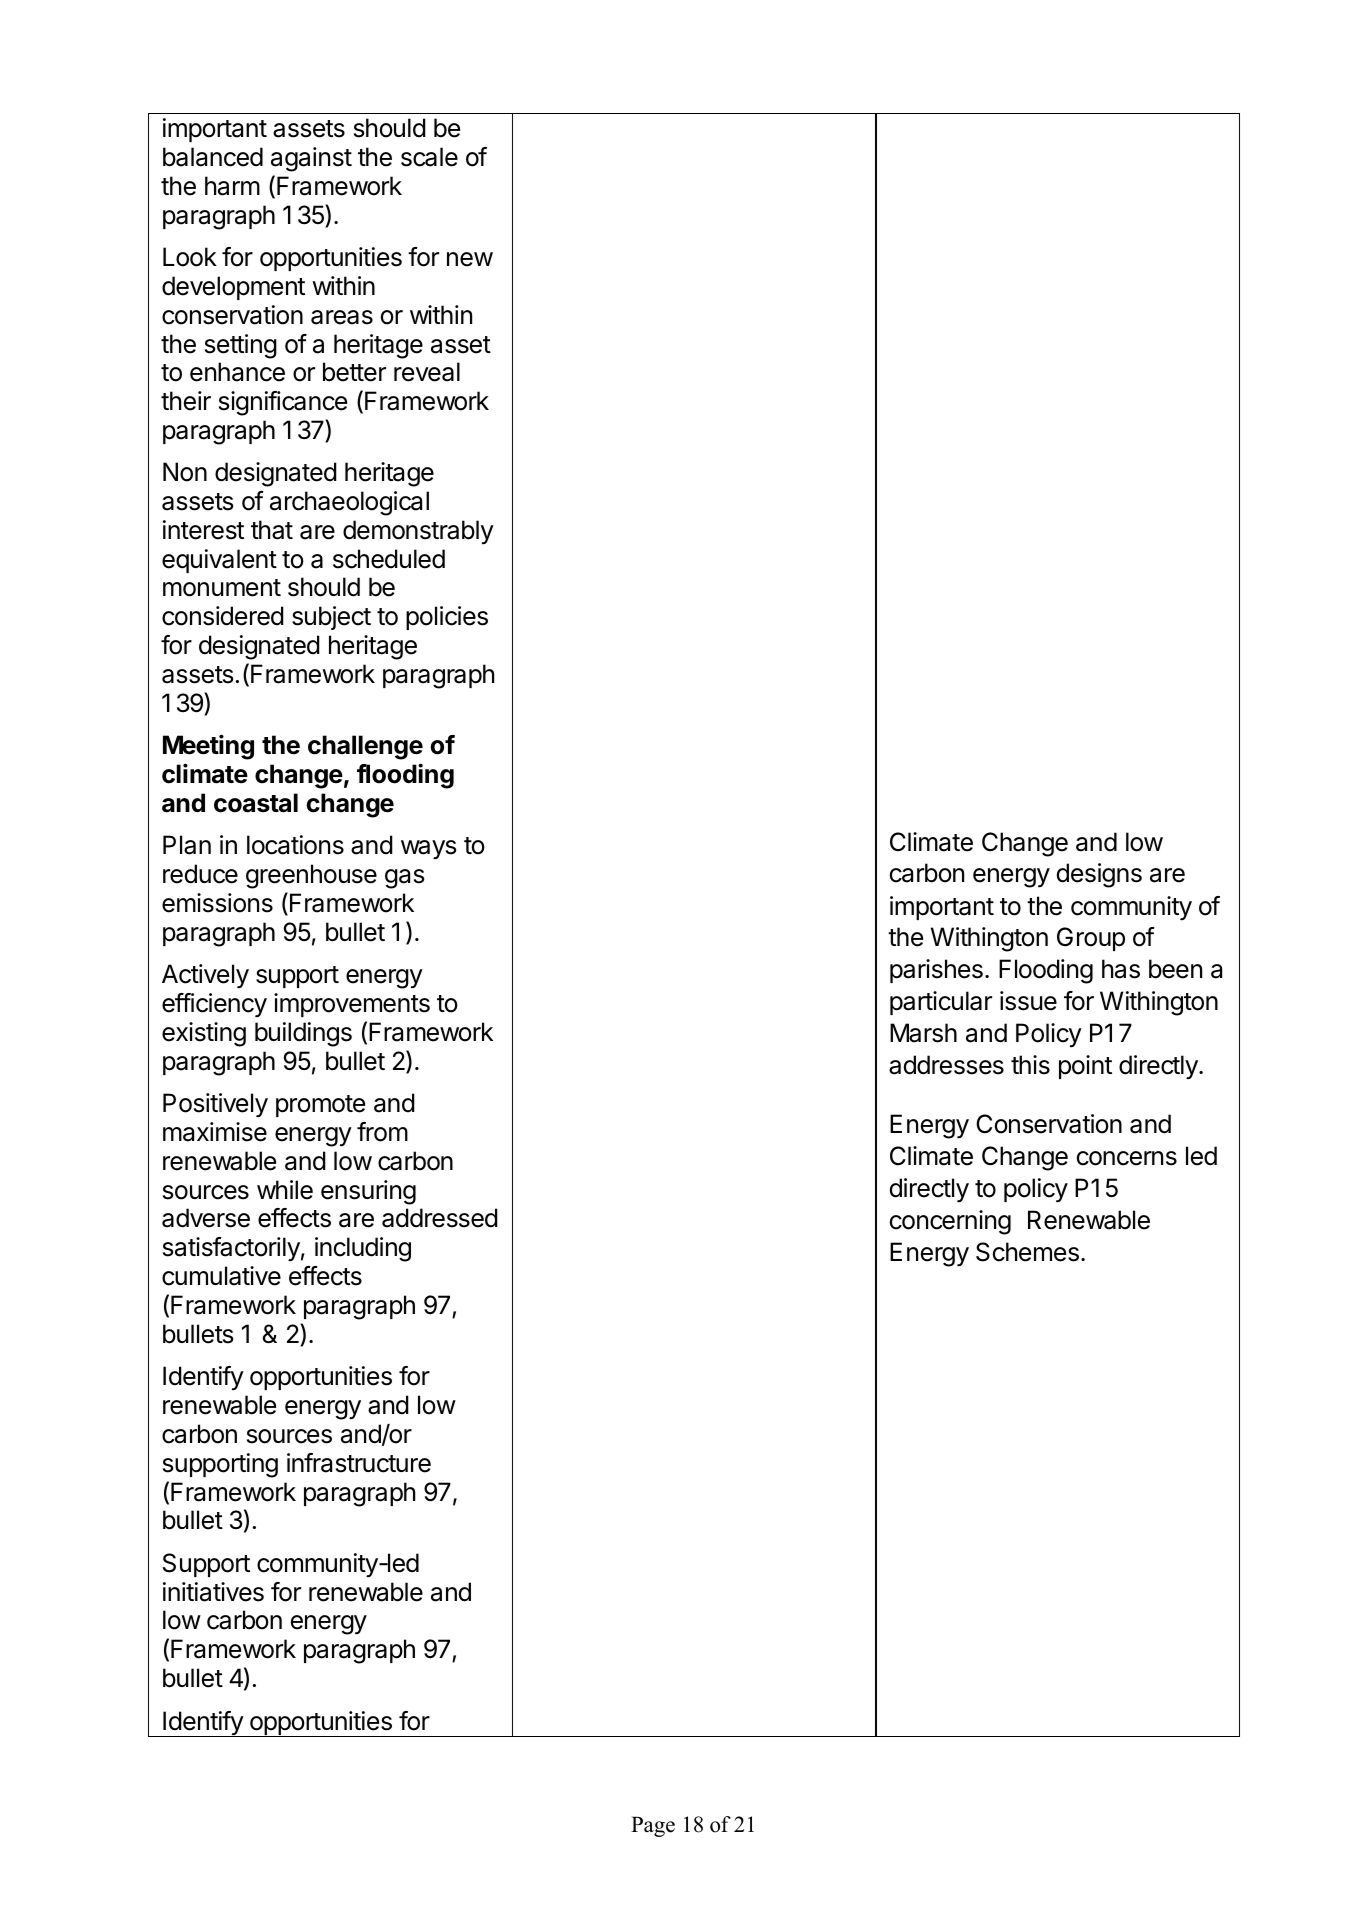  I want to click on scale, so click(429, 157).
